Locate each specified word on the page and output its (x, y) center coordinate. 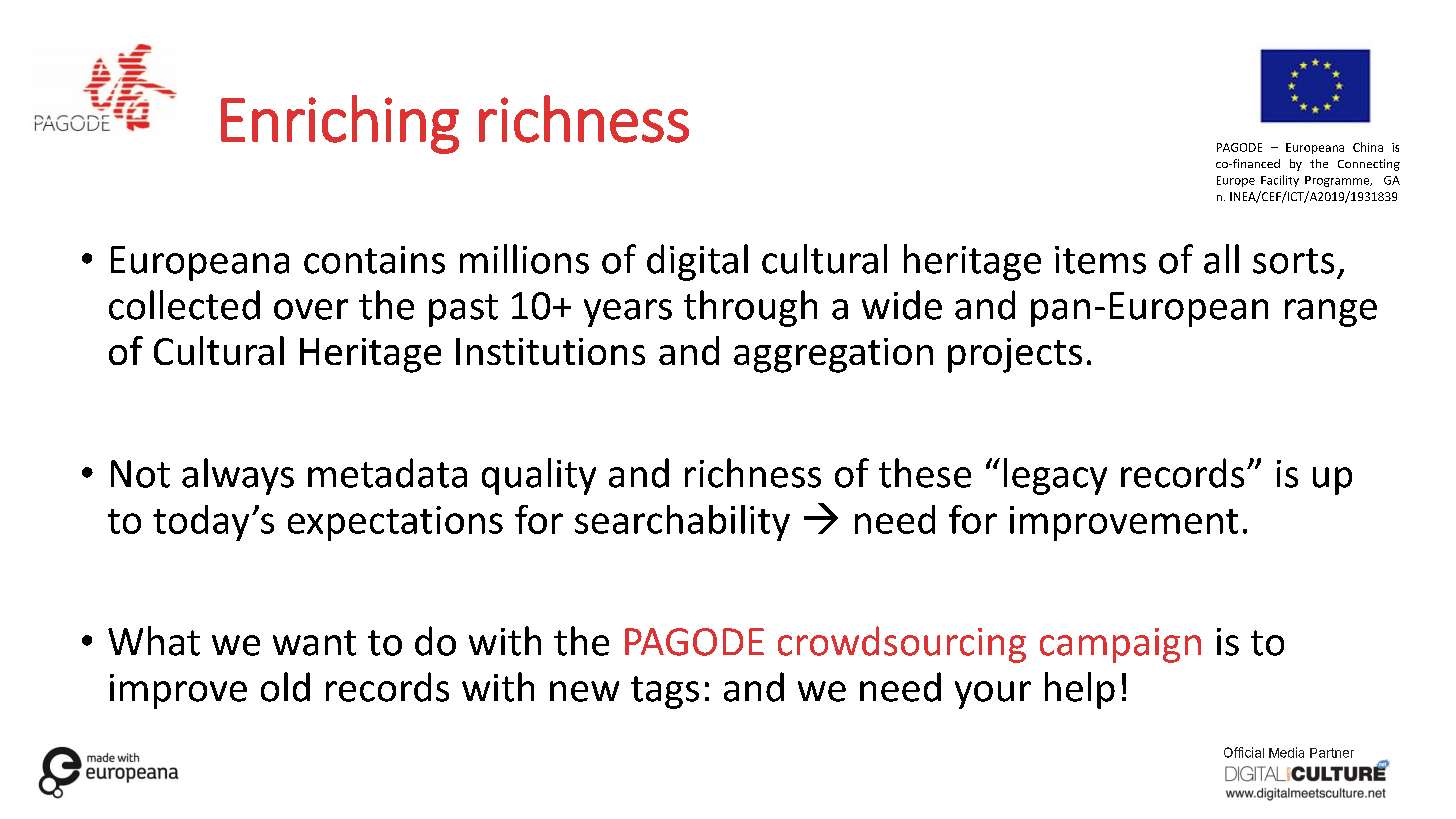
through (750, 308)
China (1368, 147)
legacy (1055, 476)
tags (665, 692)
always (238, 476)
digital (697, 262)
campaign (1120, 645)
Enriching (340, 124)
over (311, 309)
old (285, 687)
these (925, 473)
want (314, 643)
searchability (682, 523)
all (1221, 259)
